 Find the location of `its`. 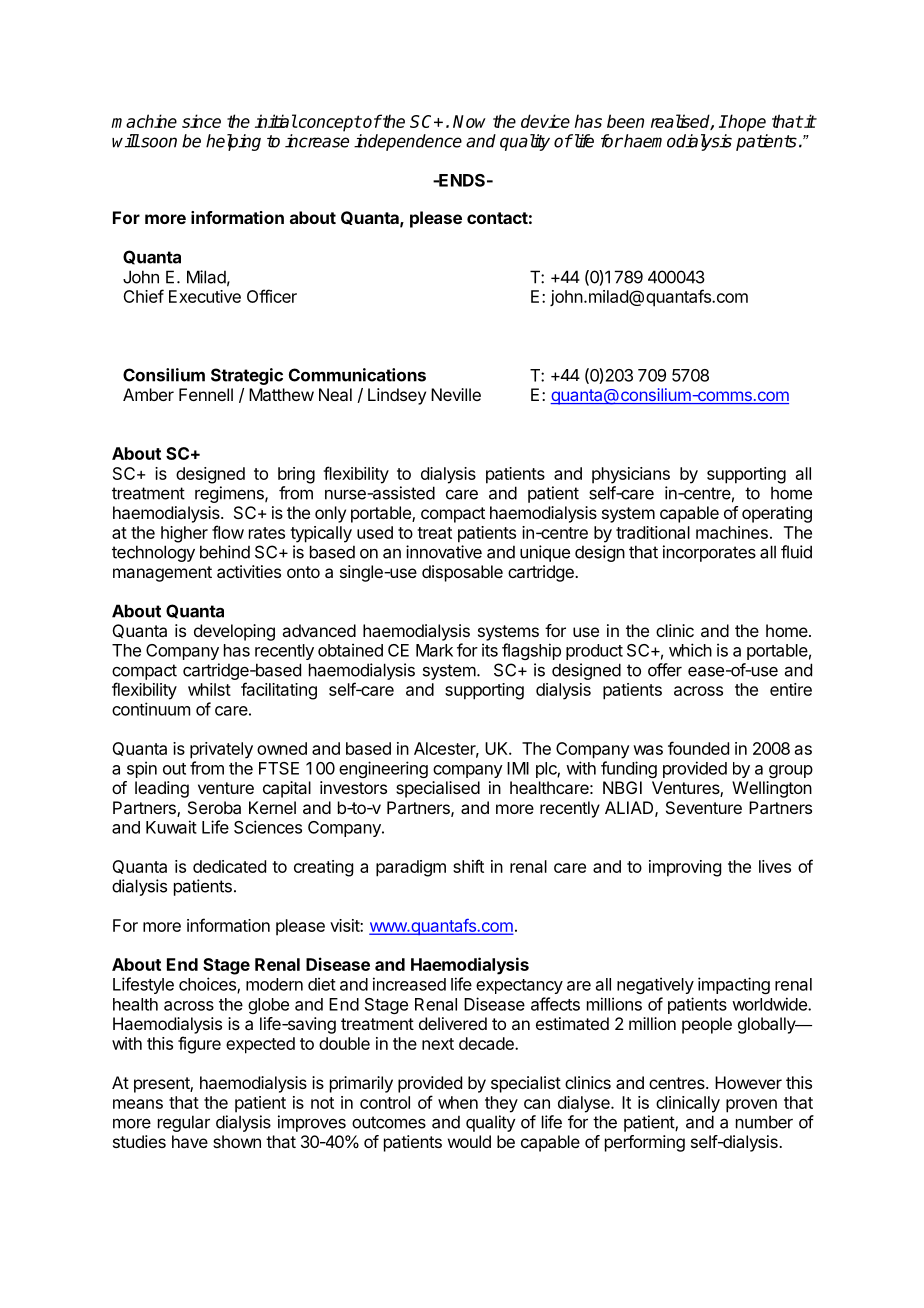

its is located at coordinates (490, 650).
